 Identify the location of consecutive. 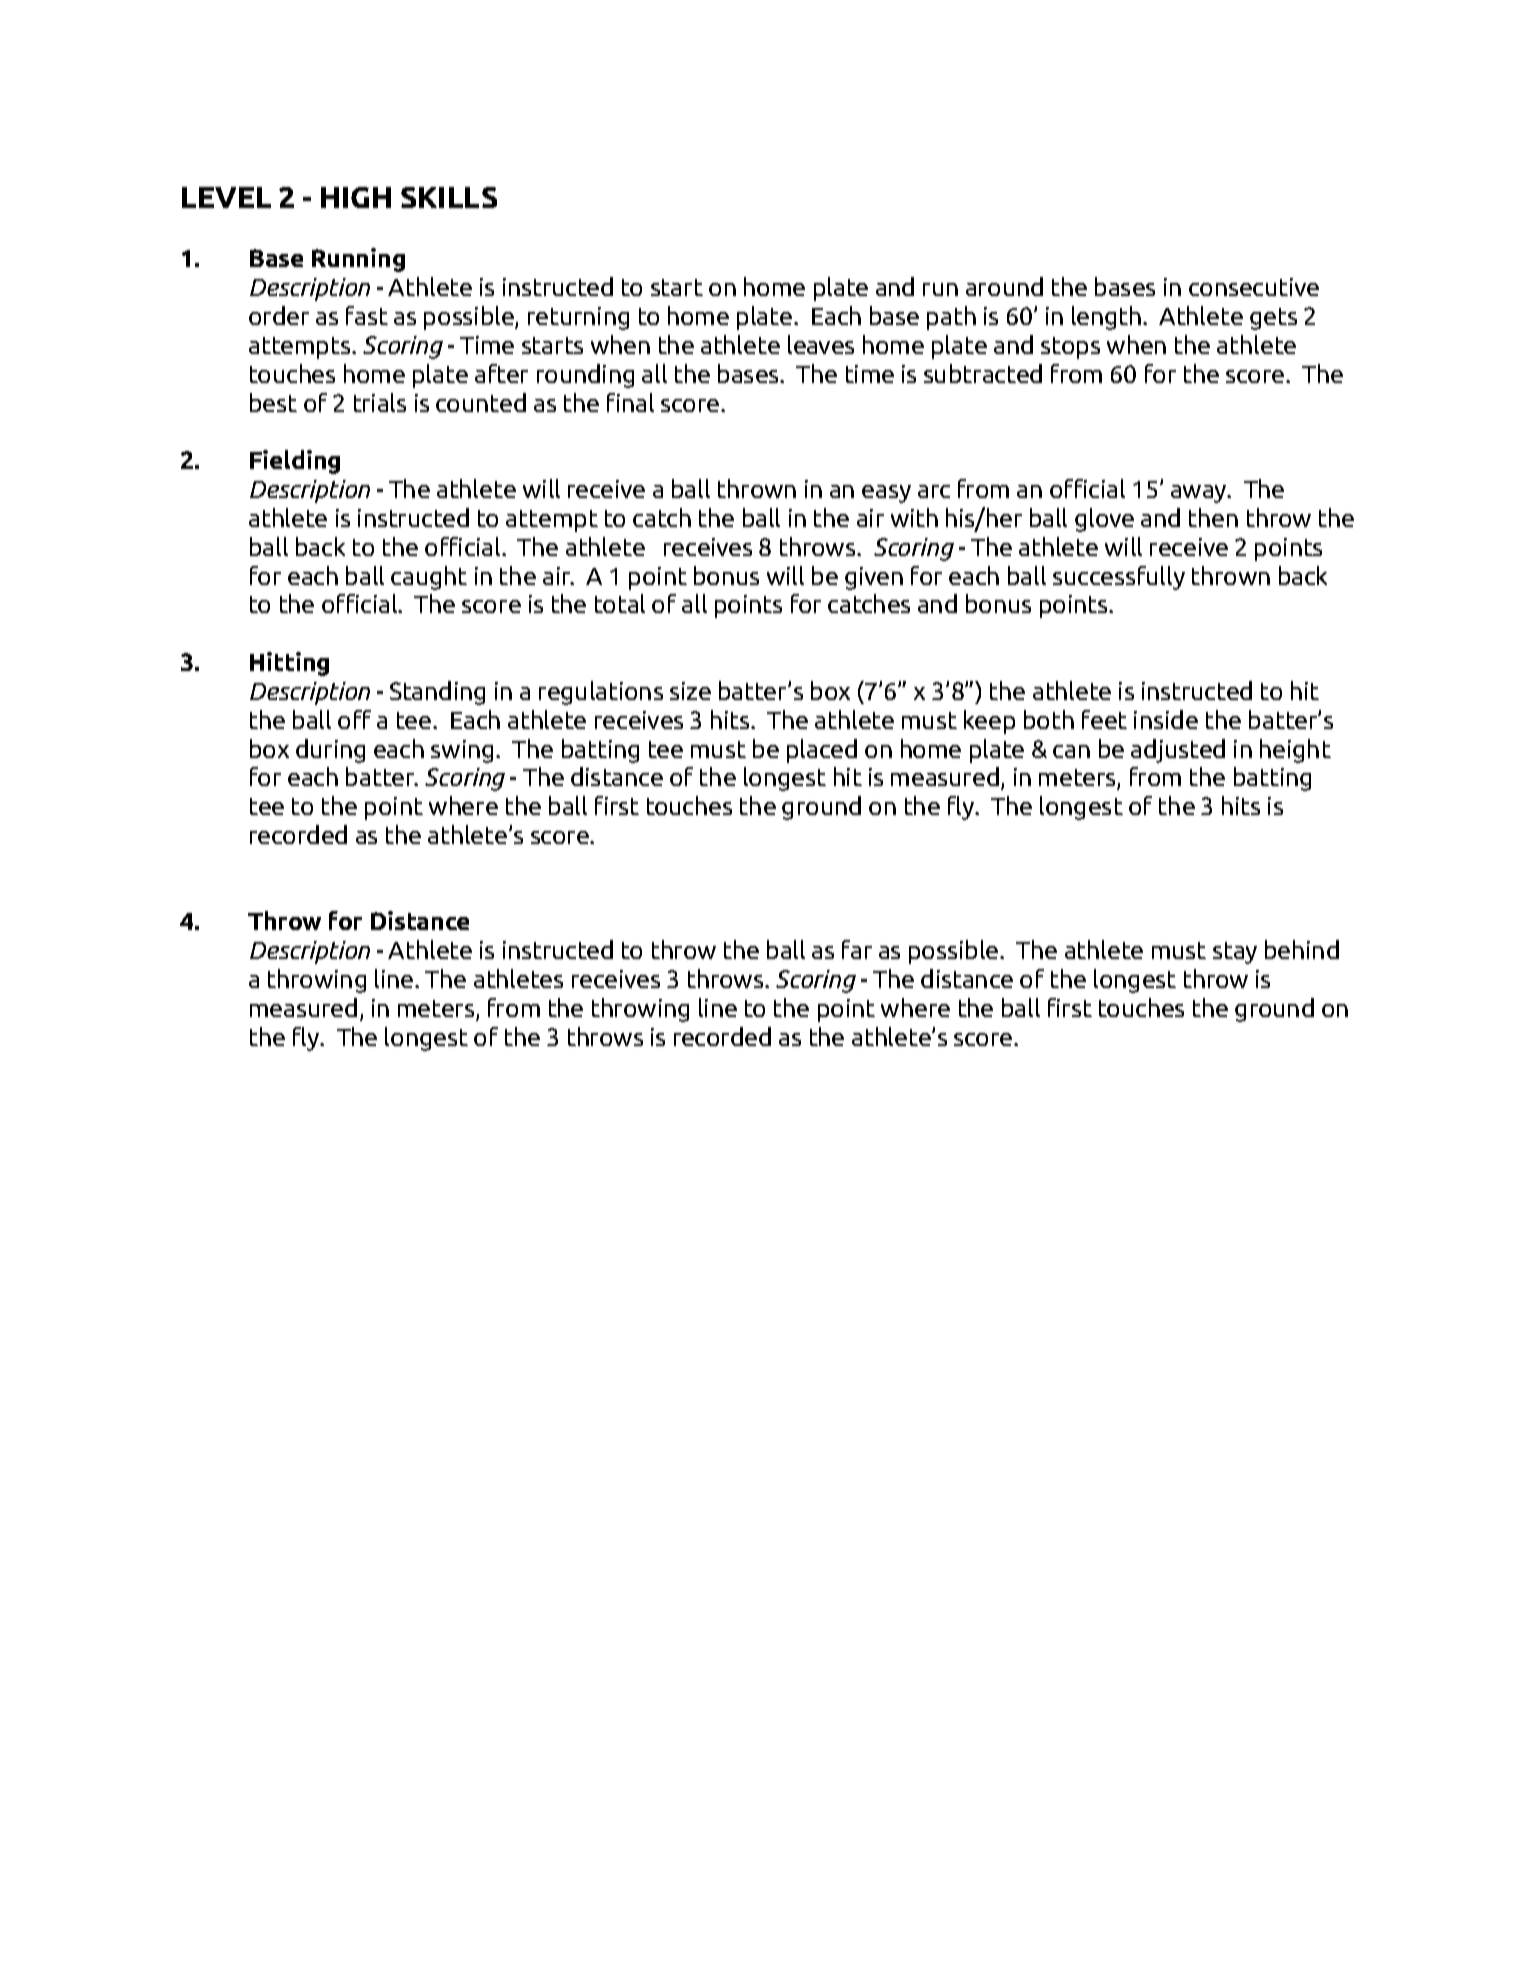
(1254, 287).
